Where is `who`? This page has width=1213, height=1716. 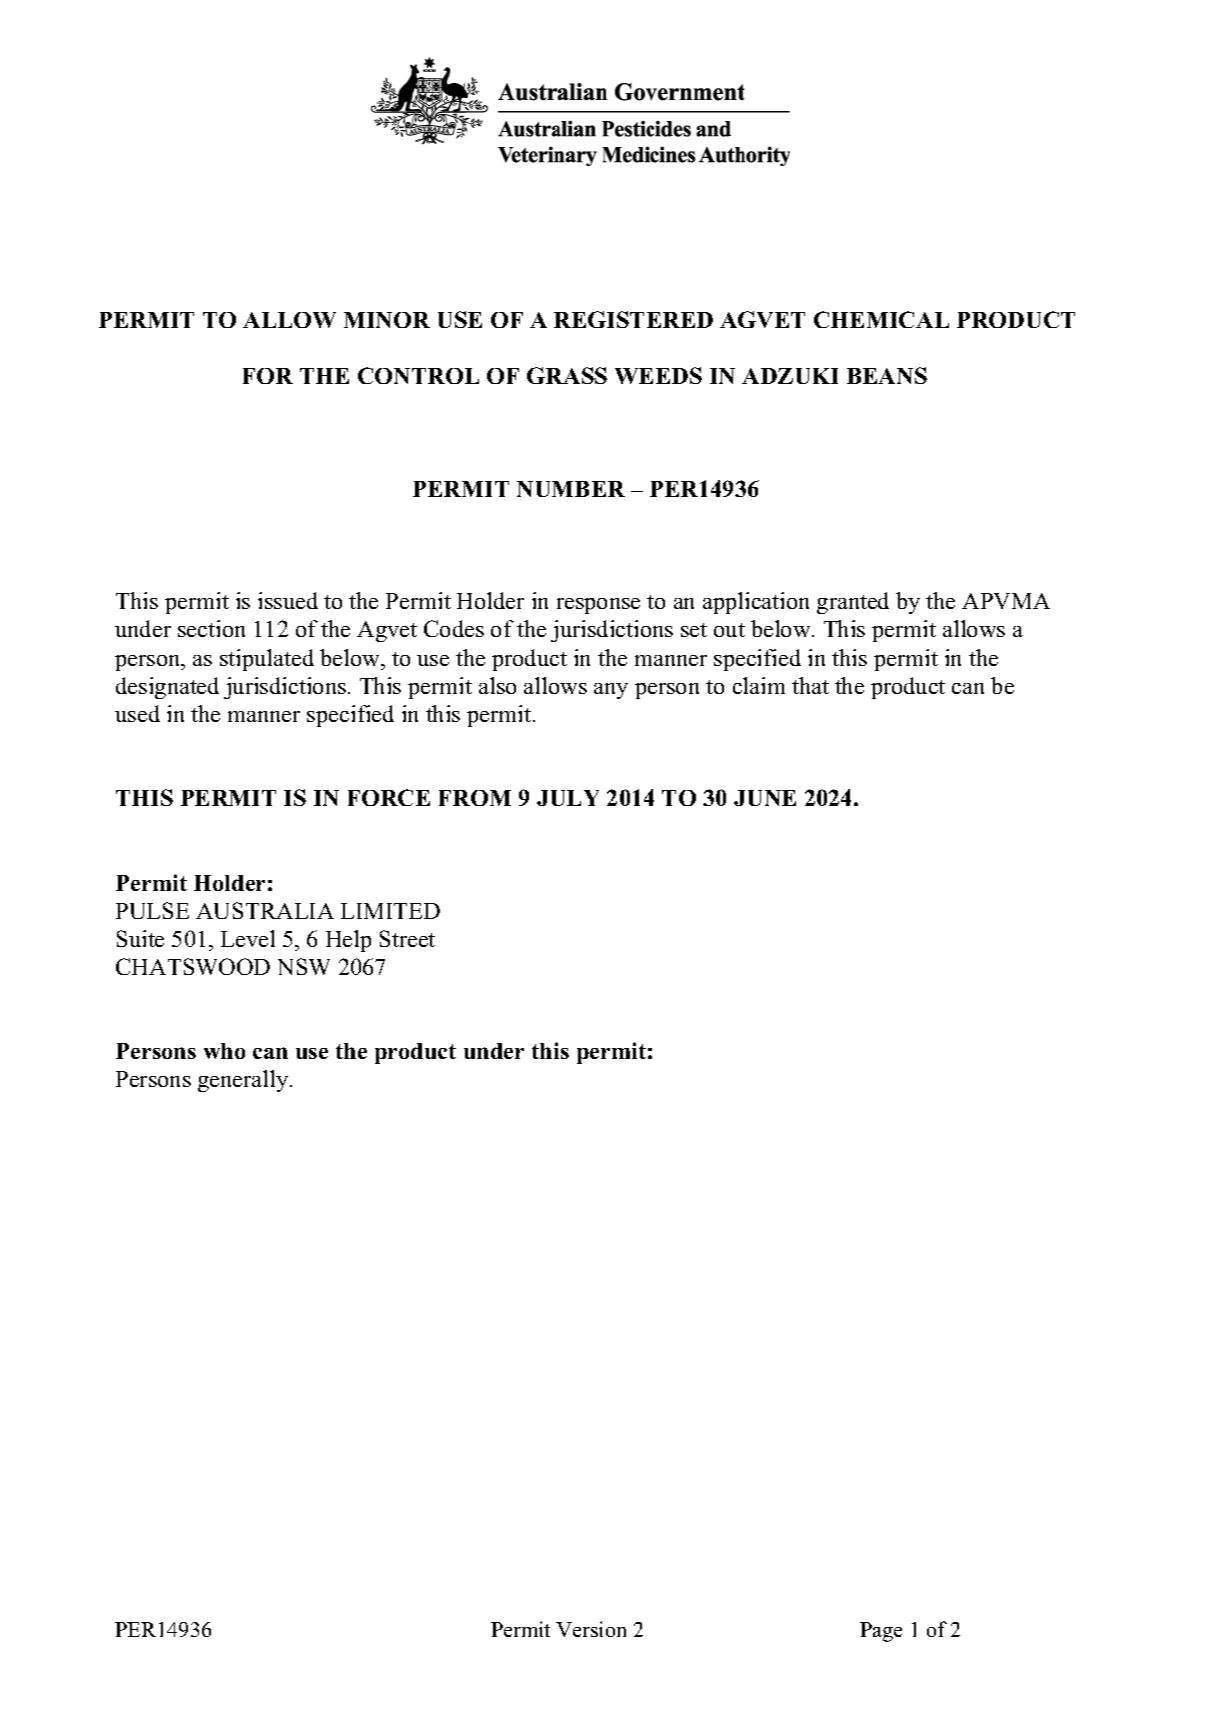
who is located at coordinates (224, 1051).
